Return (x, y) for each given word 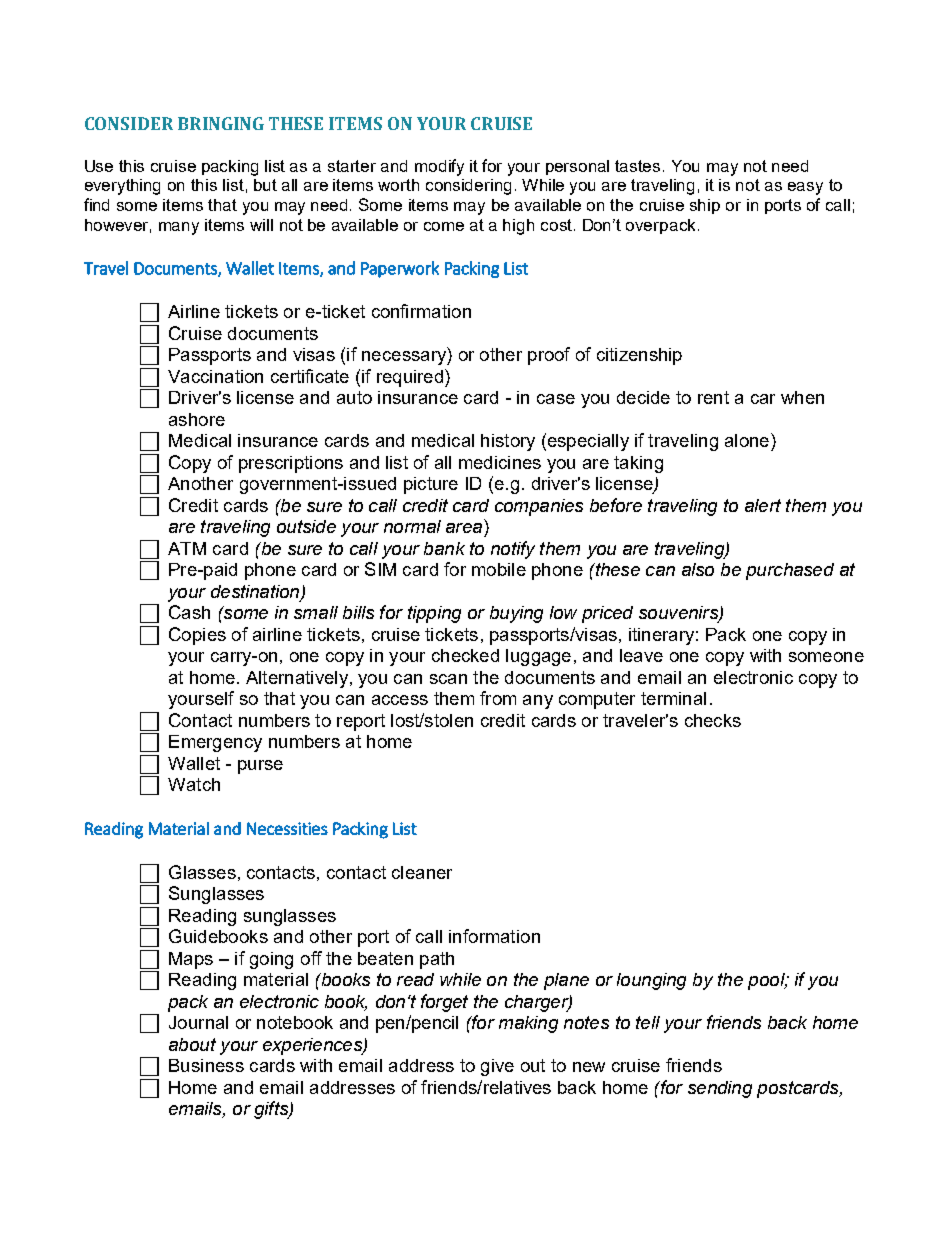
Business (206, 1065)
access (400, 700)
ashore (197, 419)
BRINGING (221, 123)
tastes (637, 166)
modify (439, 167)
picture (431, 485)
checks (713, 720)
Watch (194, 784)
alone (747, 440)
